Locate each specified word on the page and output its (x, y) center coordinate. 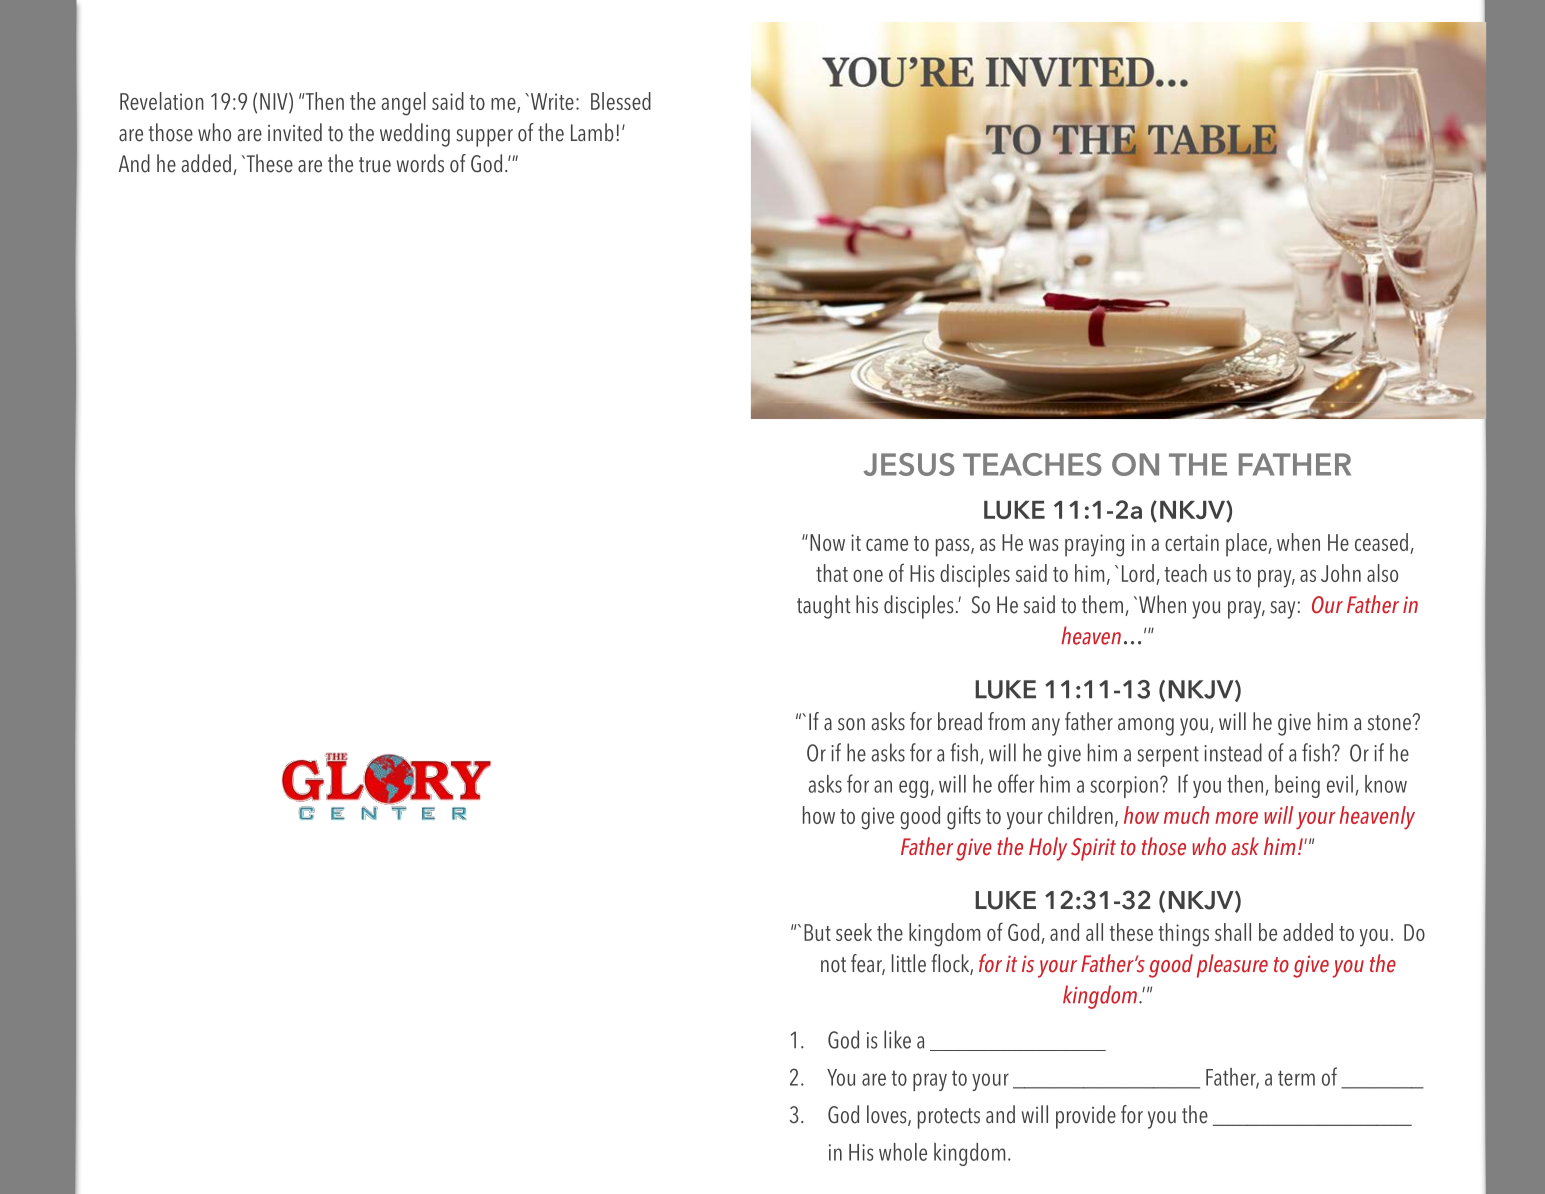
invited (295, 132)
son (851, 724)
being (1297, 786)
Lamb (592, 132)
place (1247, 545)
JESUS (908, 464)
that (832, 573)
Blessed (621, 101)
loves (888, 1115)
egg (913, 789)
